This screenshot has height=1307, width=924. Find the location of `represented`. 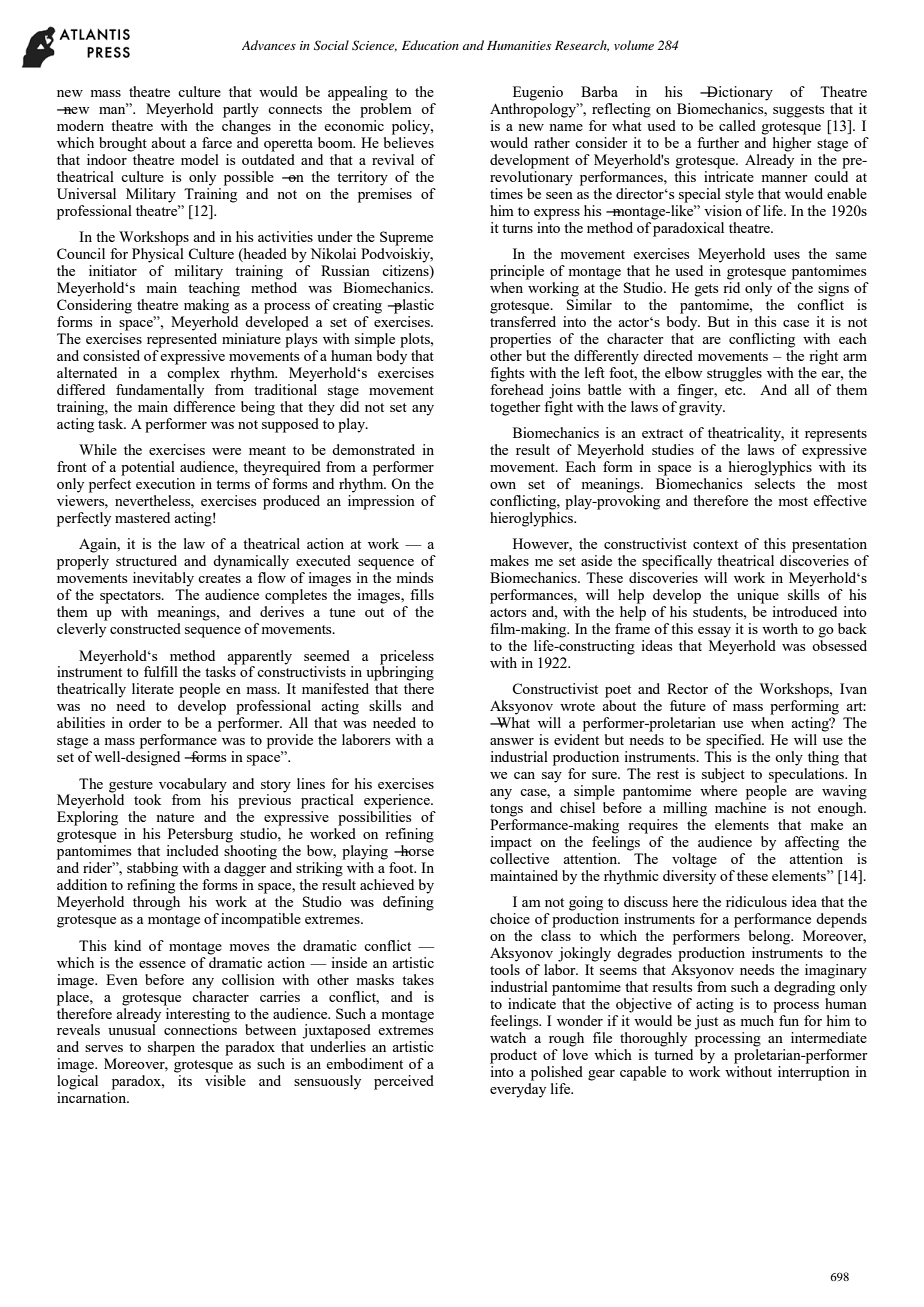

represented is located at coordinates (182, 340).
